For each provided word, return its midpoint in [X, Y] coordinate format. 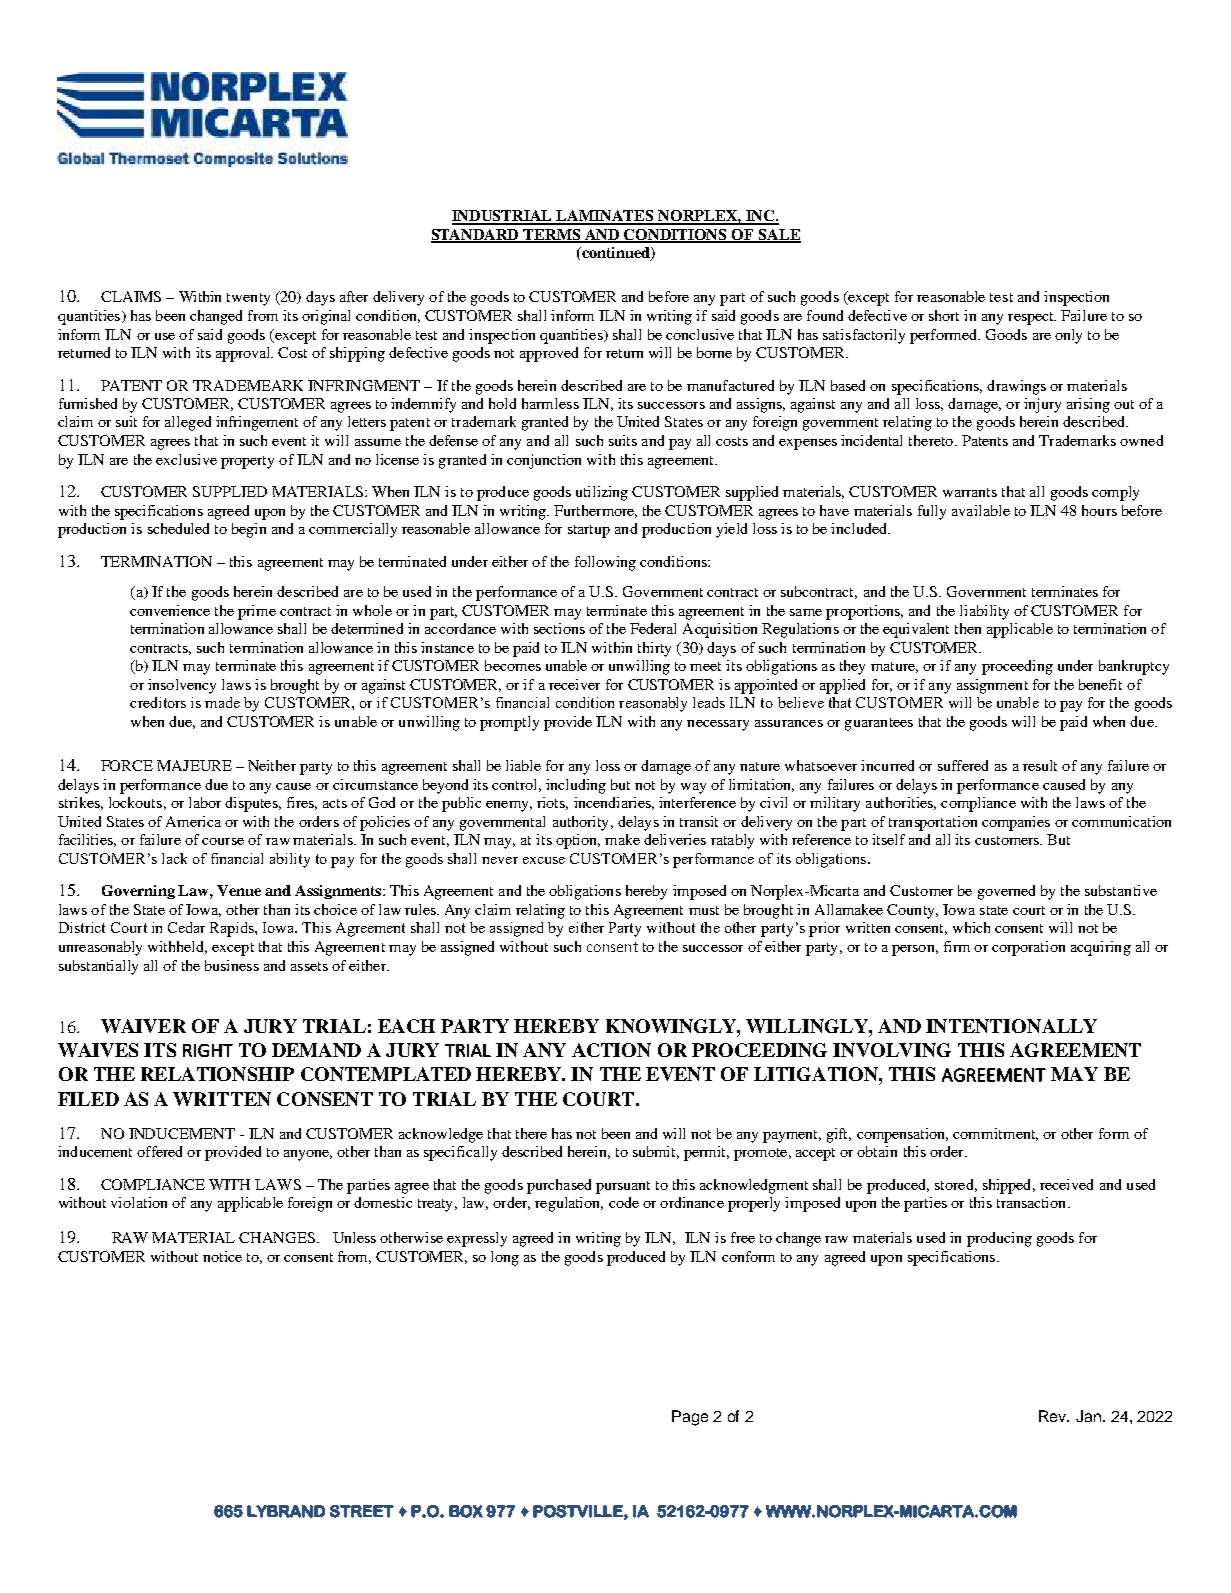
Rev [1054, 1416]
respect [1032, 318]
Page [690, 1418]
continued [615, 254]
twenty [248, 299]
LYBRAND [286, 1511]
